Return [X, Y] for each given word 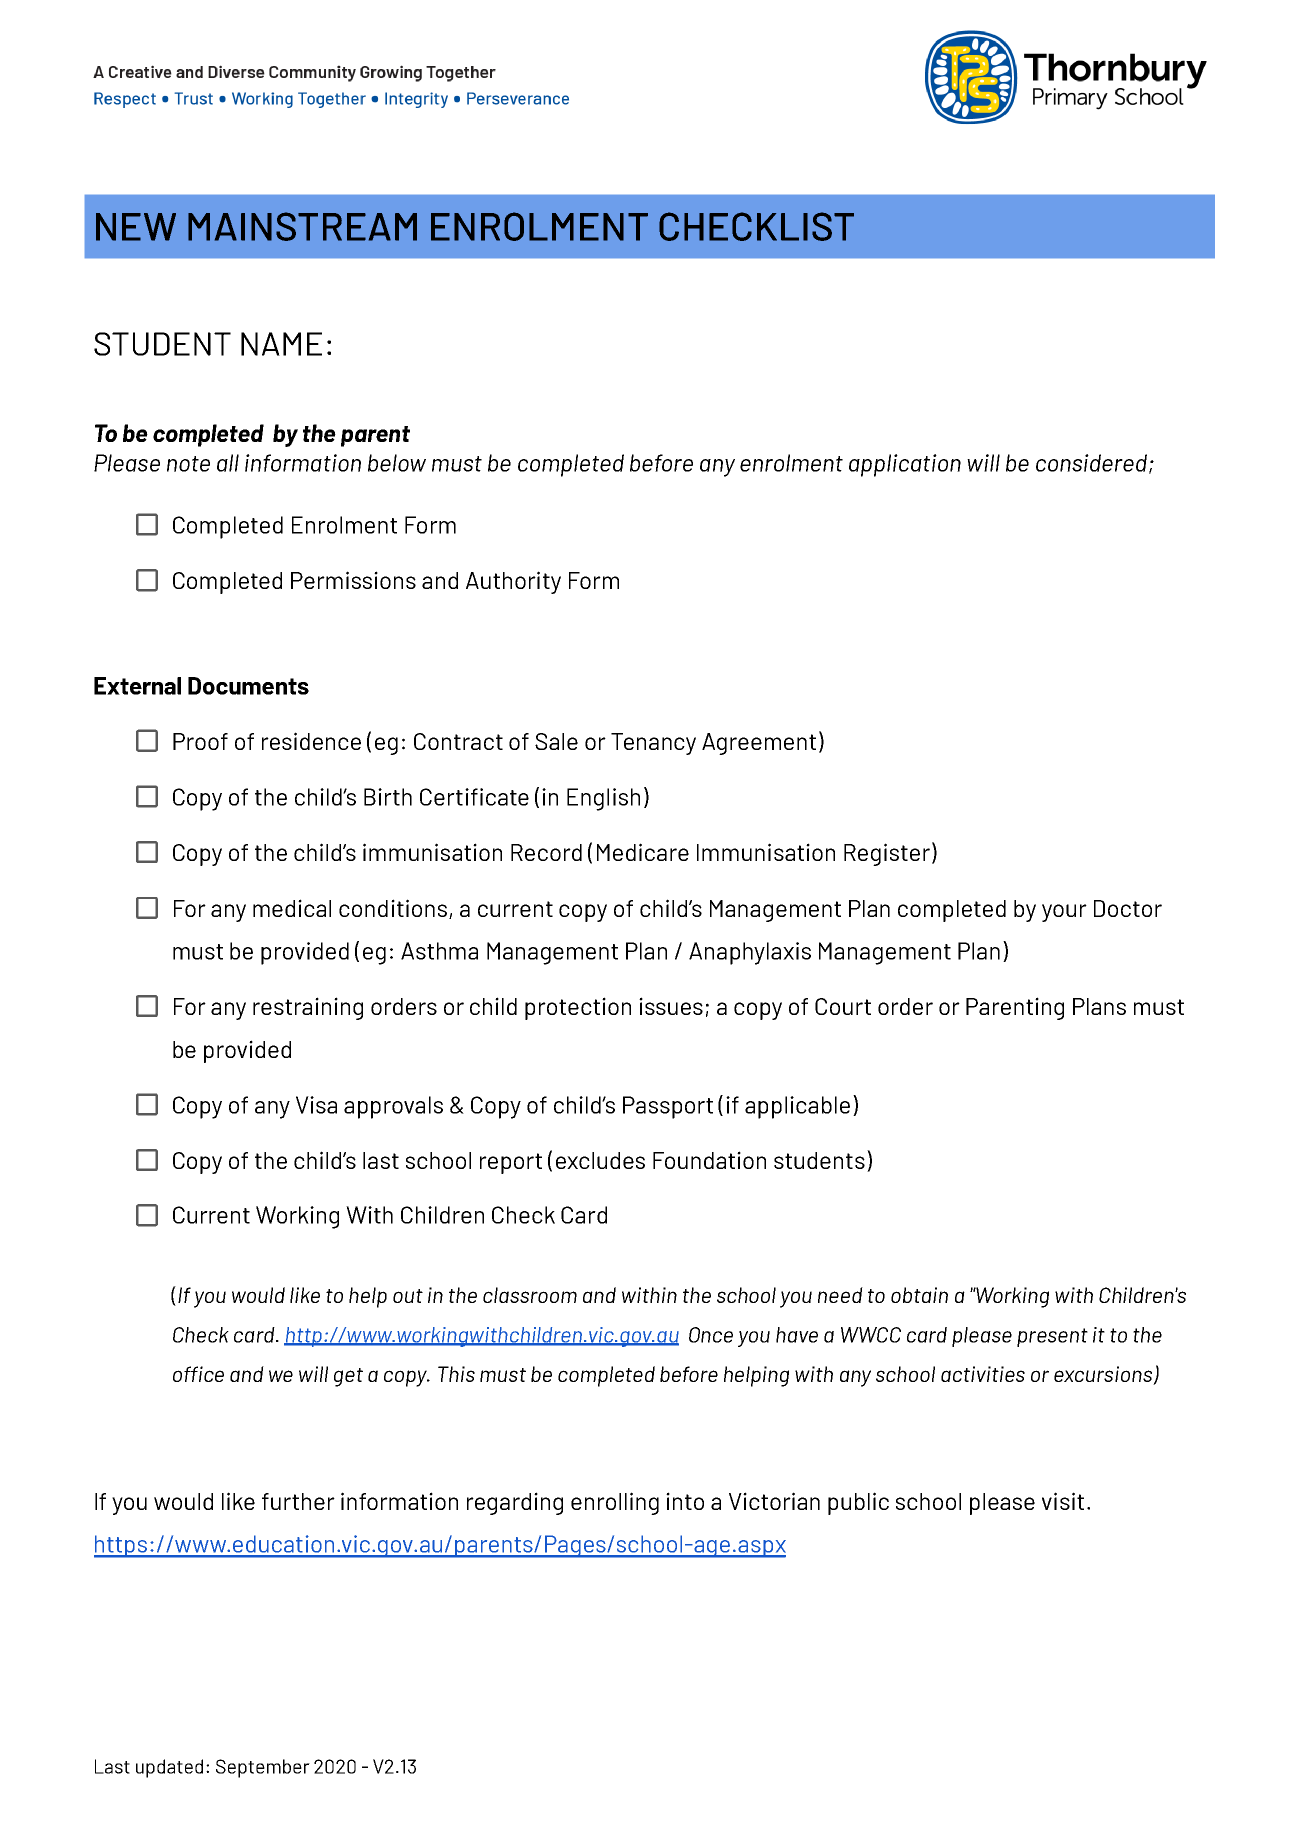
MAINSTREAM [302, 226]
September [263, 1768]
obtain [919, 1295]
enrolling [615, 1503]
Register [887, 854]
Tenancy [653, 744]
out [408, 1296]
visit [1063, 1501]
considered [1093, 464]
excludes [600, 1160]
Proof [200, 741]
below [397, 463]
